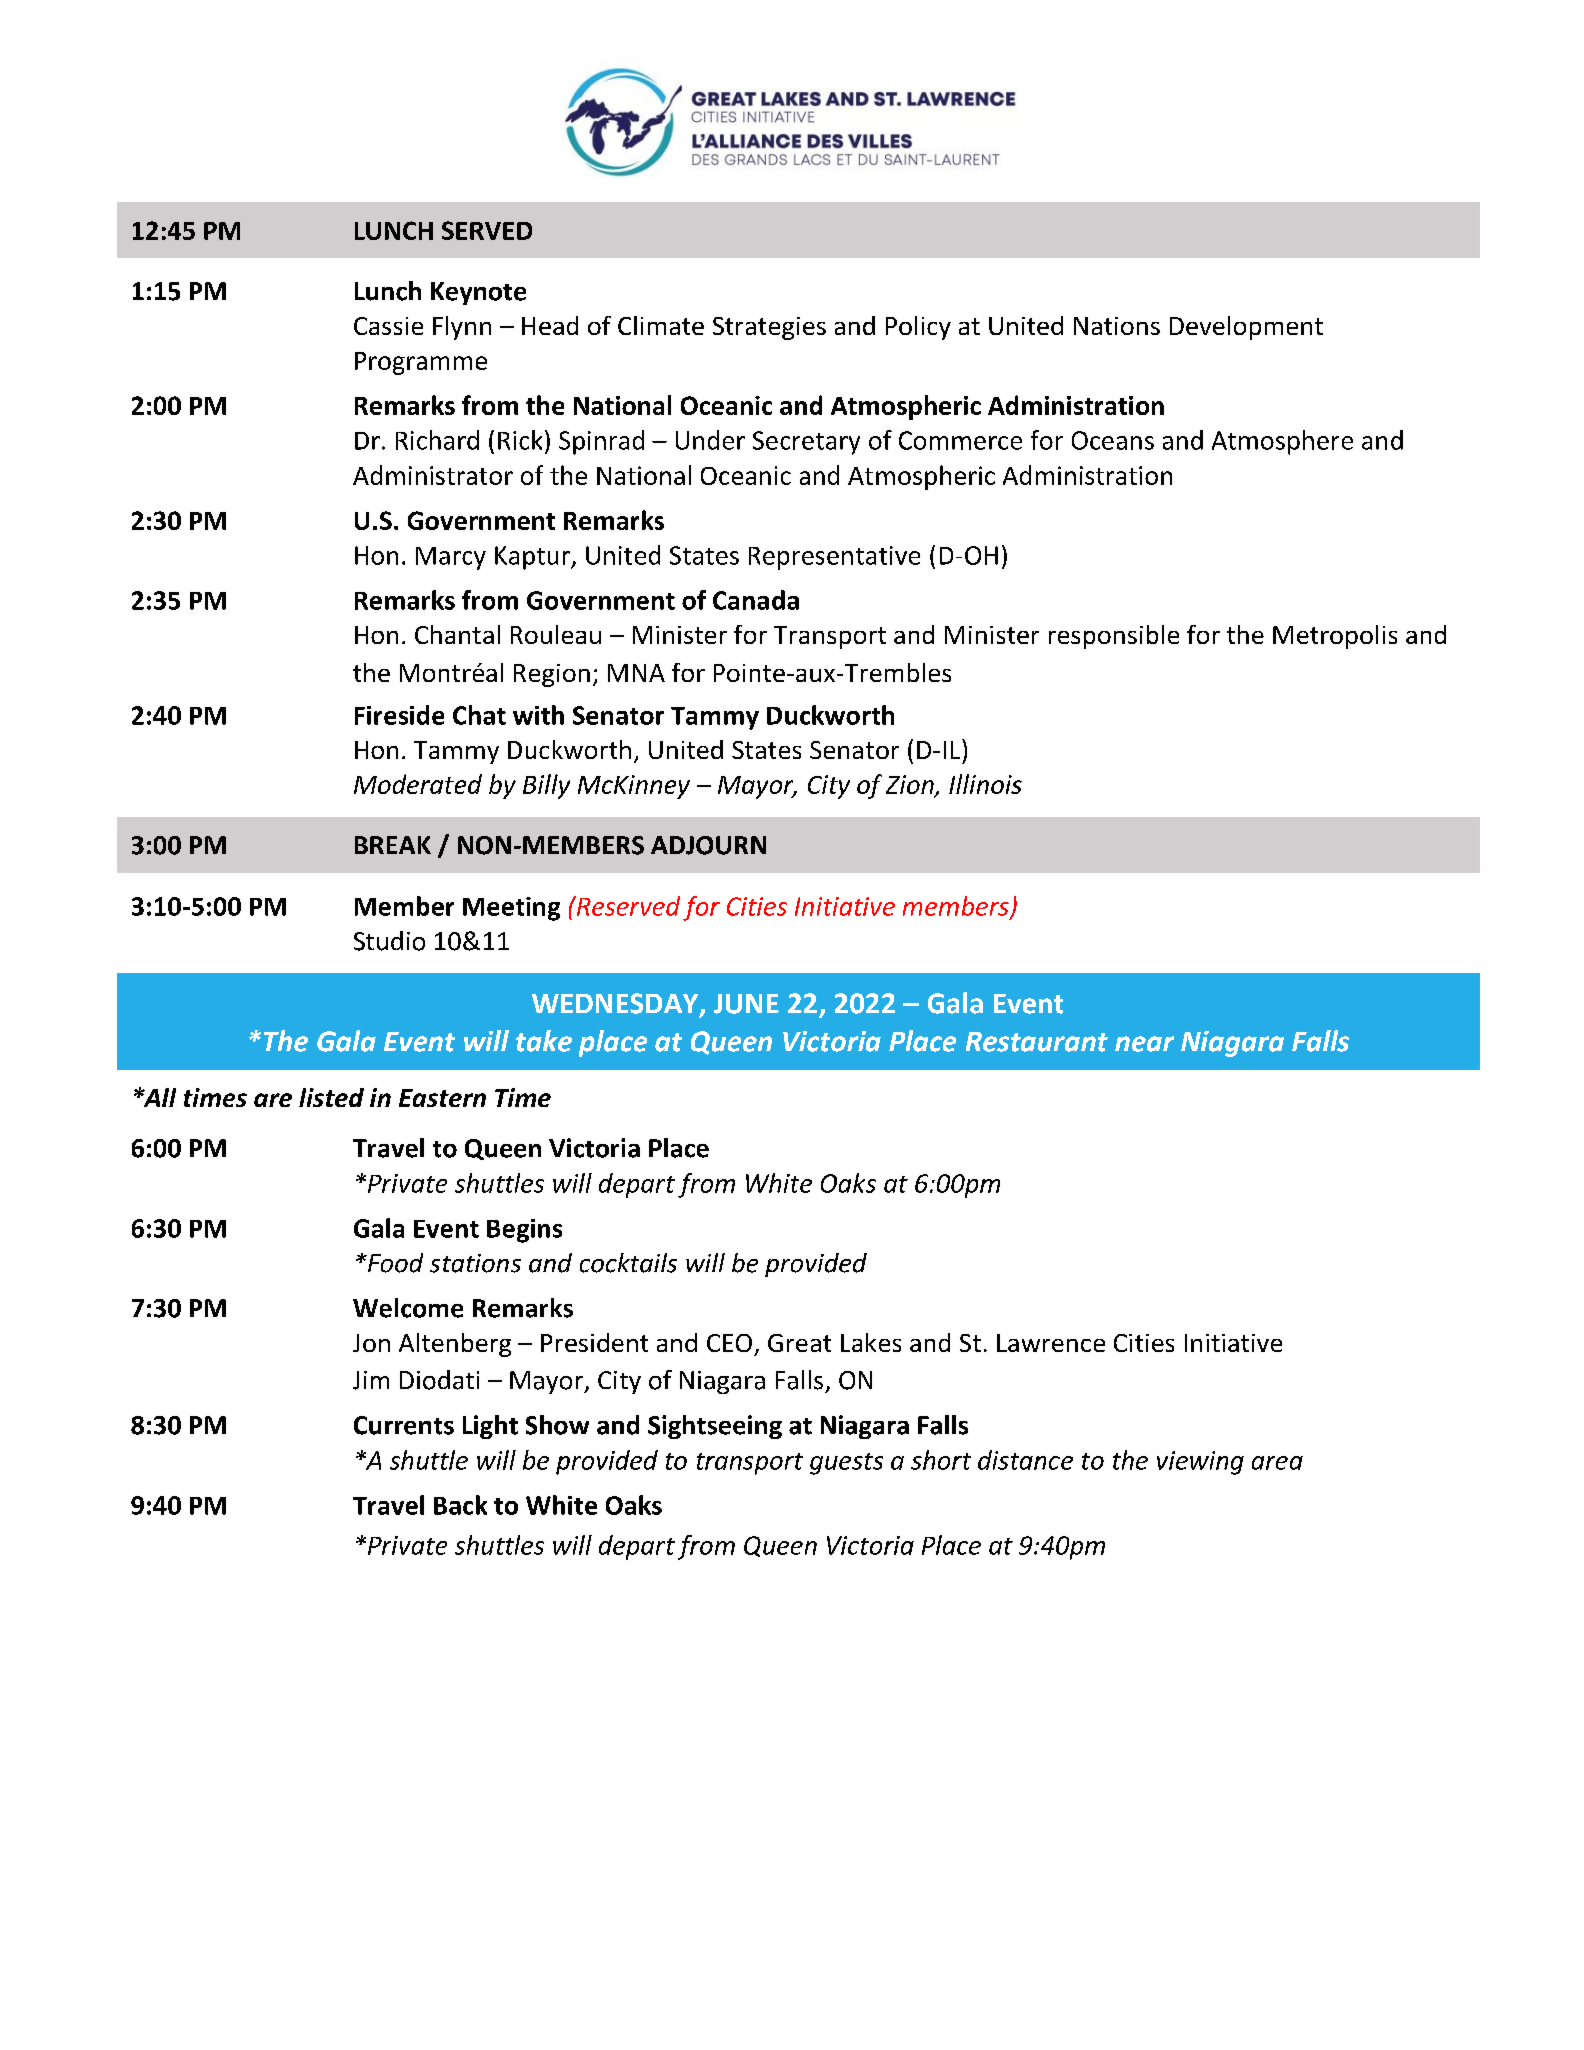 The height and width of the page is (2050, 1584). Describe the element at coordinates (746, 1004) in the page. I see `JUNE` at that location.
